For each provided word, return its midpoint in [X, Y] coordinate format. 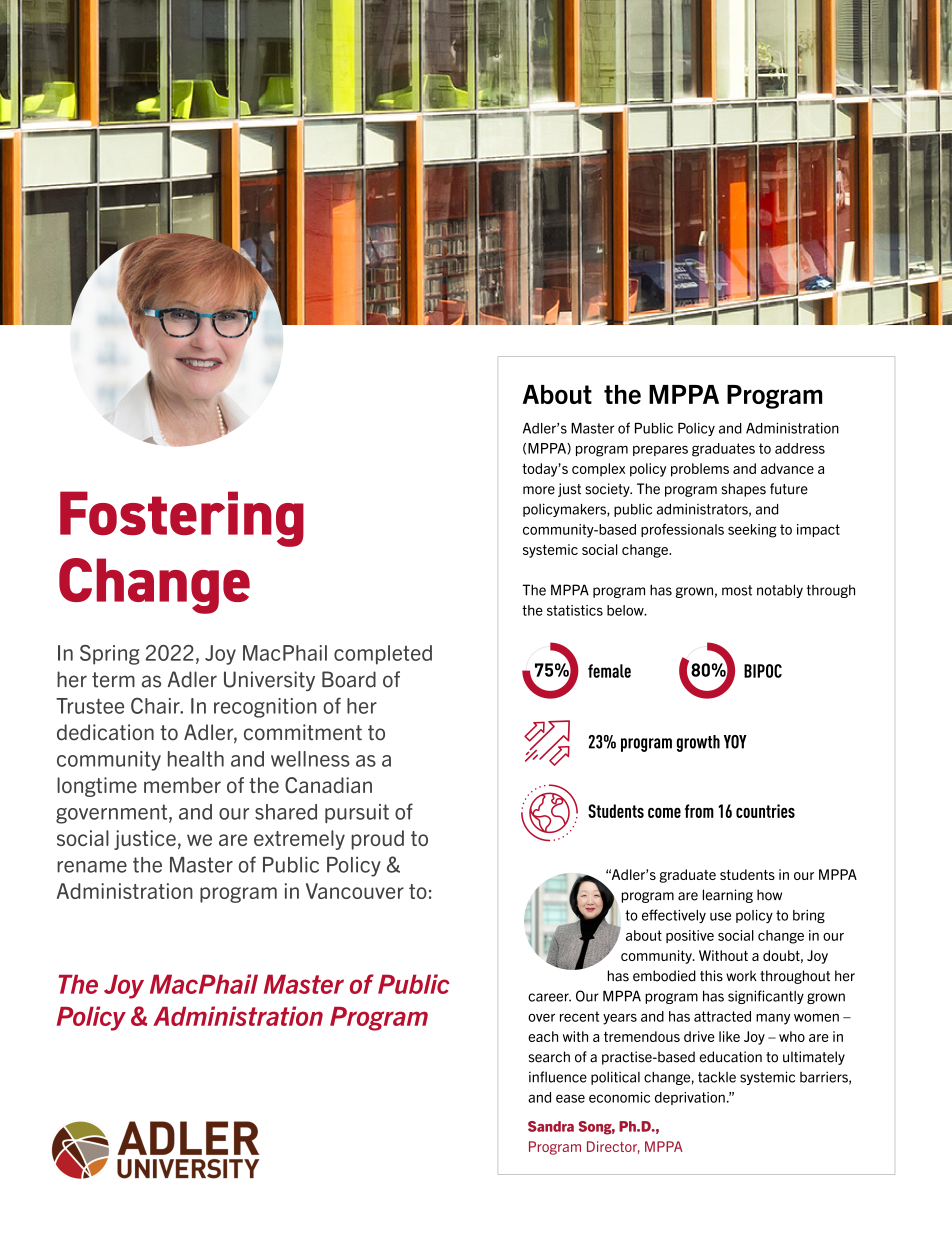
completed [383, 655]
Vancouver [355, 891]
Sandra [551, 1126]
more [539, 490]
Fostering [182, 519]
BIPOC [763, 671]
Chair [156, 705]
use [720, 916]
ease [570, 1098]
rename [92, 867]
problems [700, 470]
